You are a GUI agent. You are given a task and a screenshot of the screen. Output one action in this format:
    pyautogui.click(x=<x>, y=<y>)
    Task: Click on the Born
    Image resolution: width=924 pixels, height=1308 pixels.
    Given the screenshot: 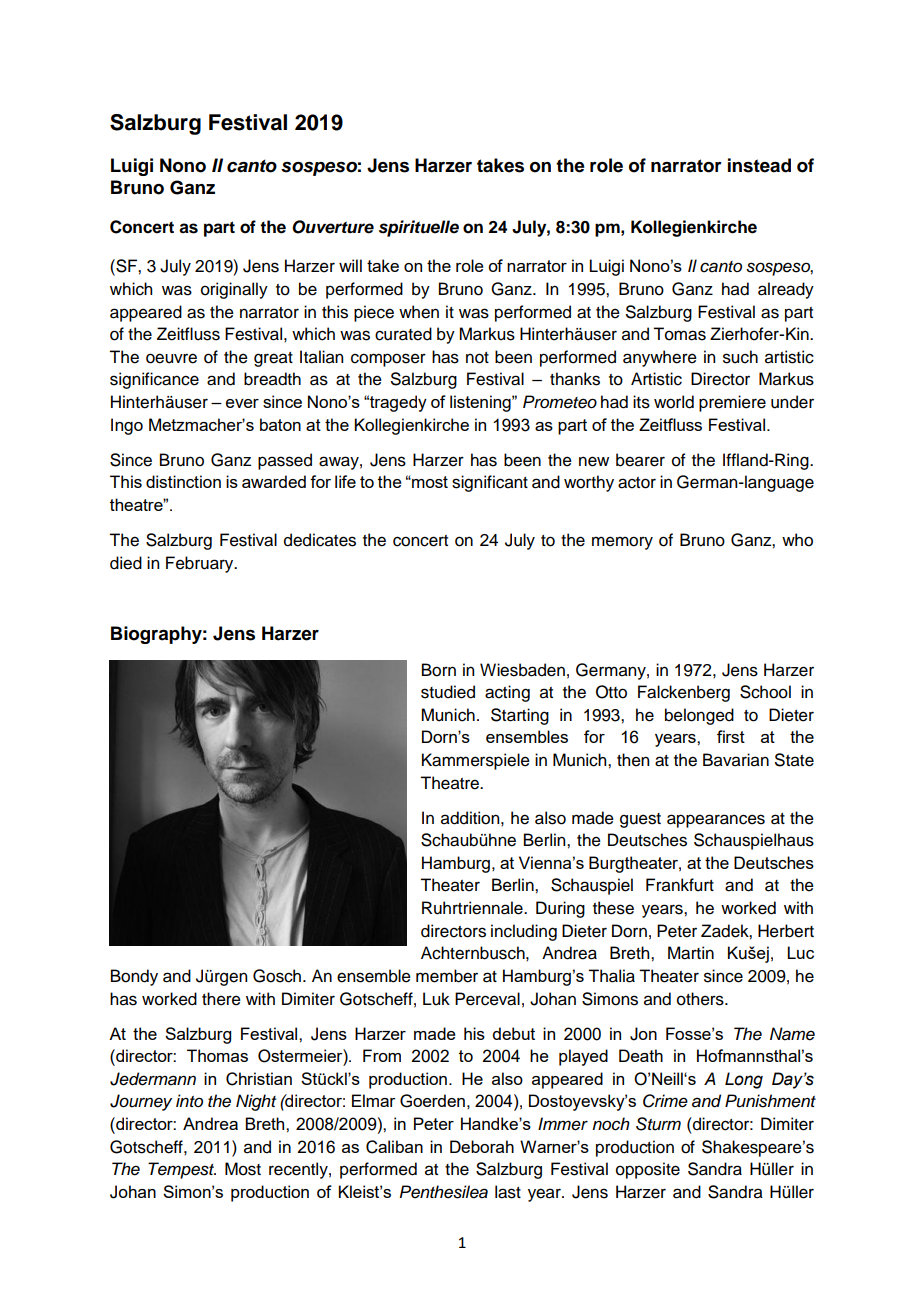 What is the action you would take?
    pyautogui.click(x=439, y=670)
